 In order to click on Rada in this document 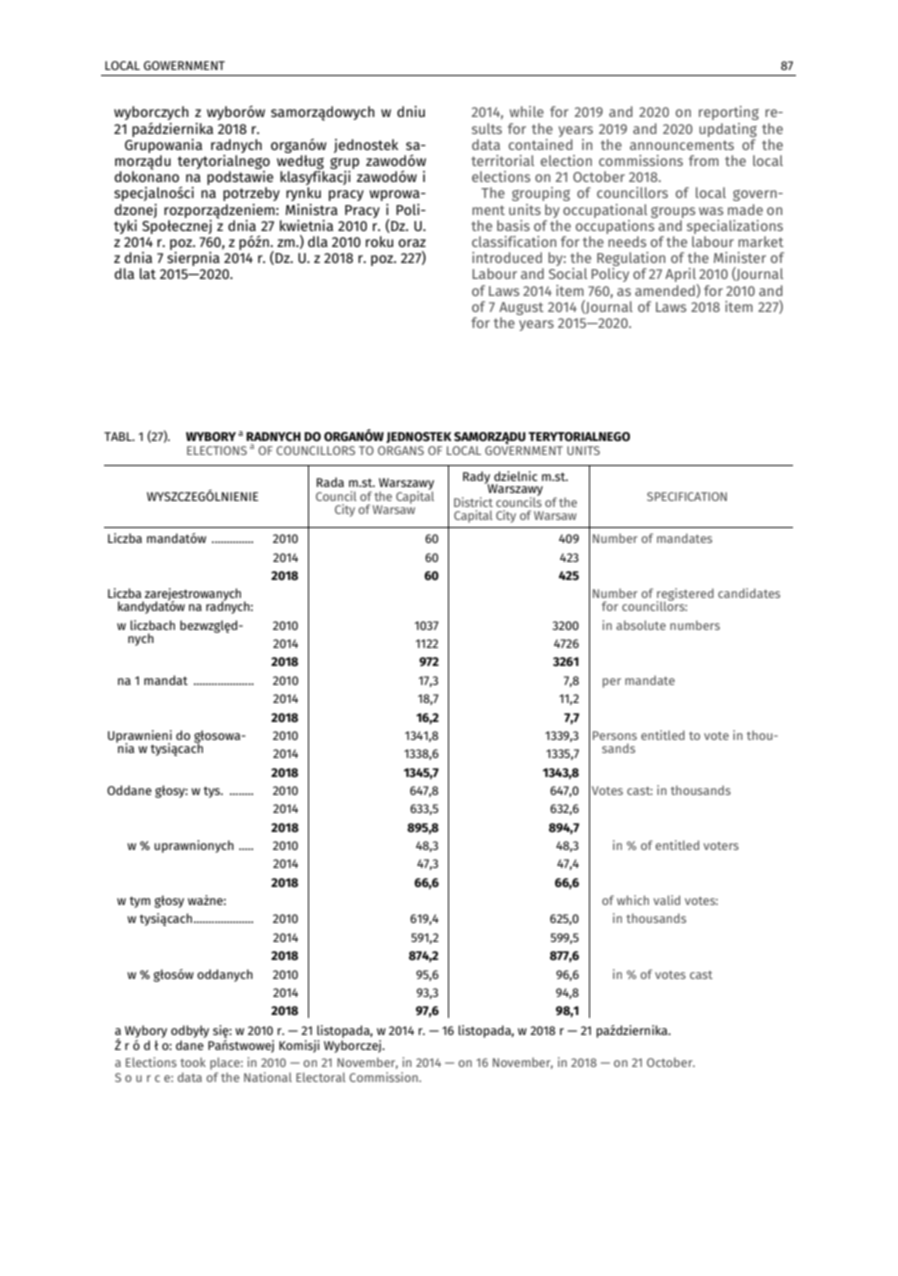, I will do `click(330, 482)`.
